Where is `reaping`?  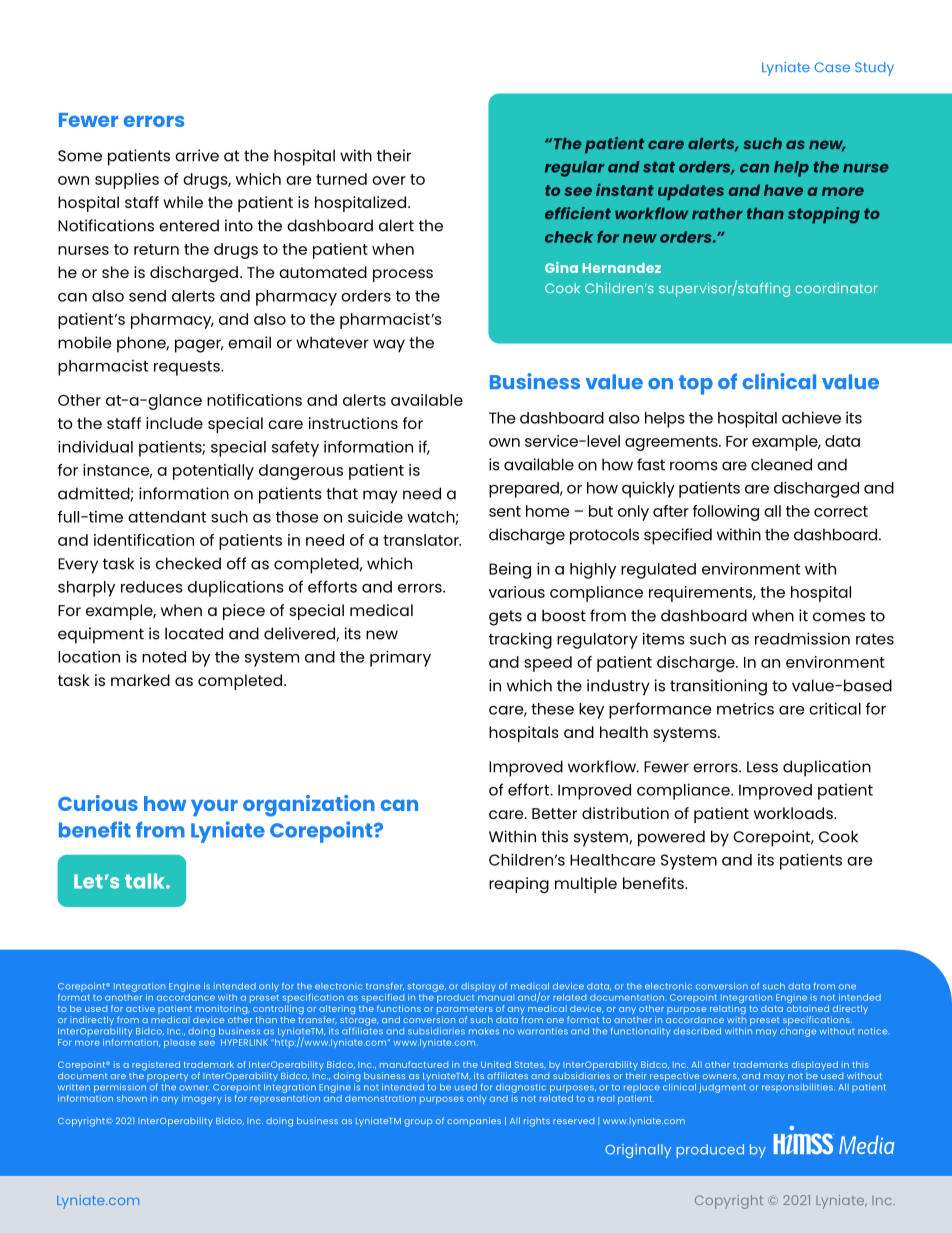
reaping is located at coordinates (519, 885).
